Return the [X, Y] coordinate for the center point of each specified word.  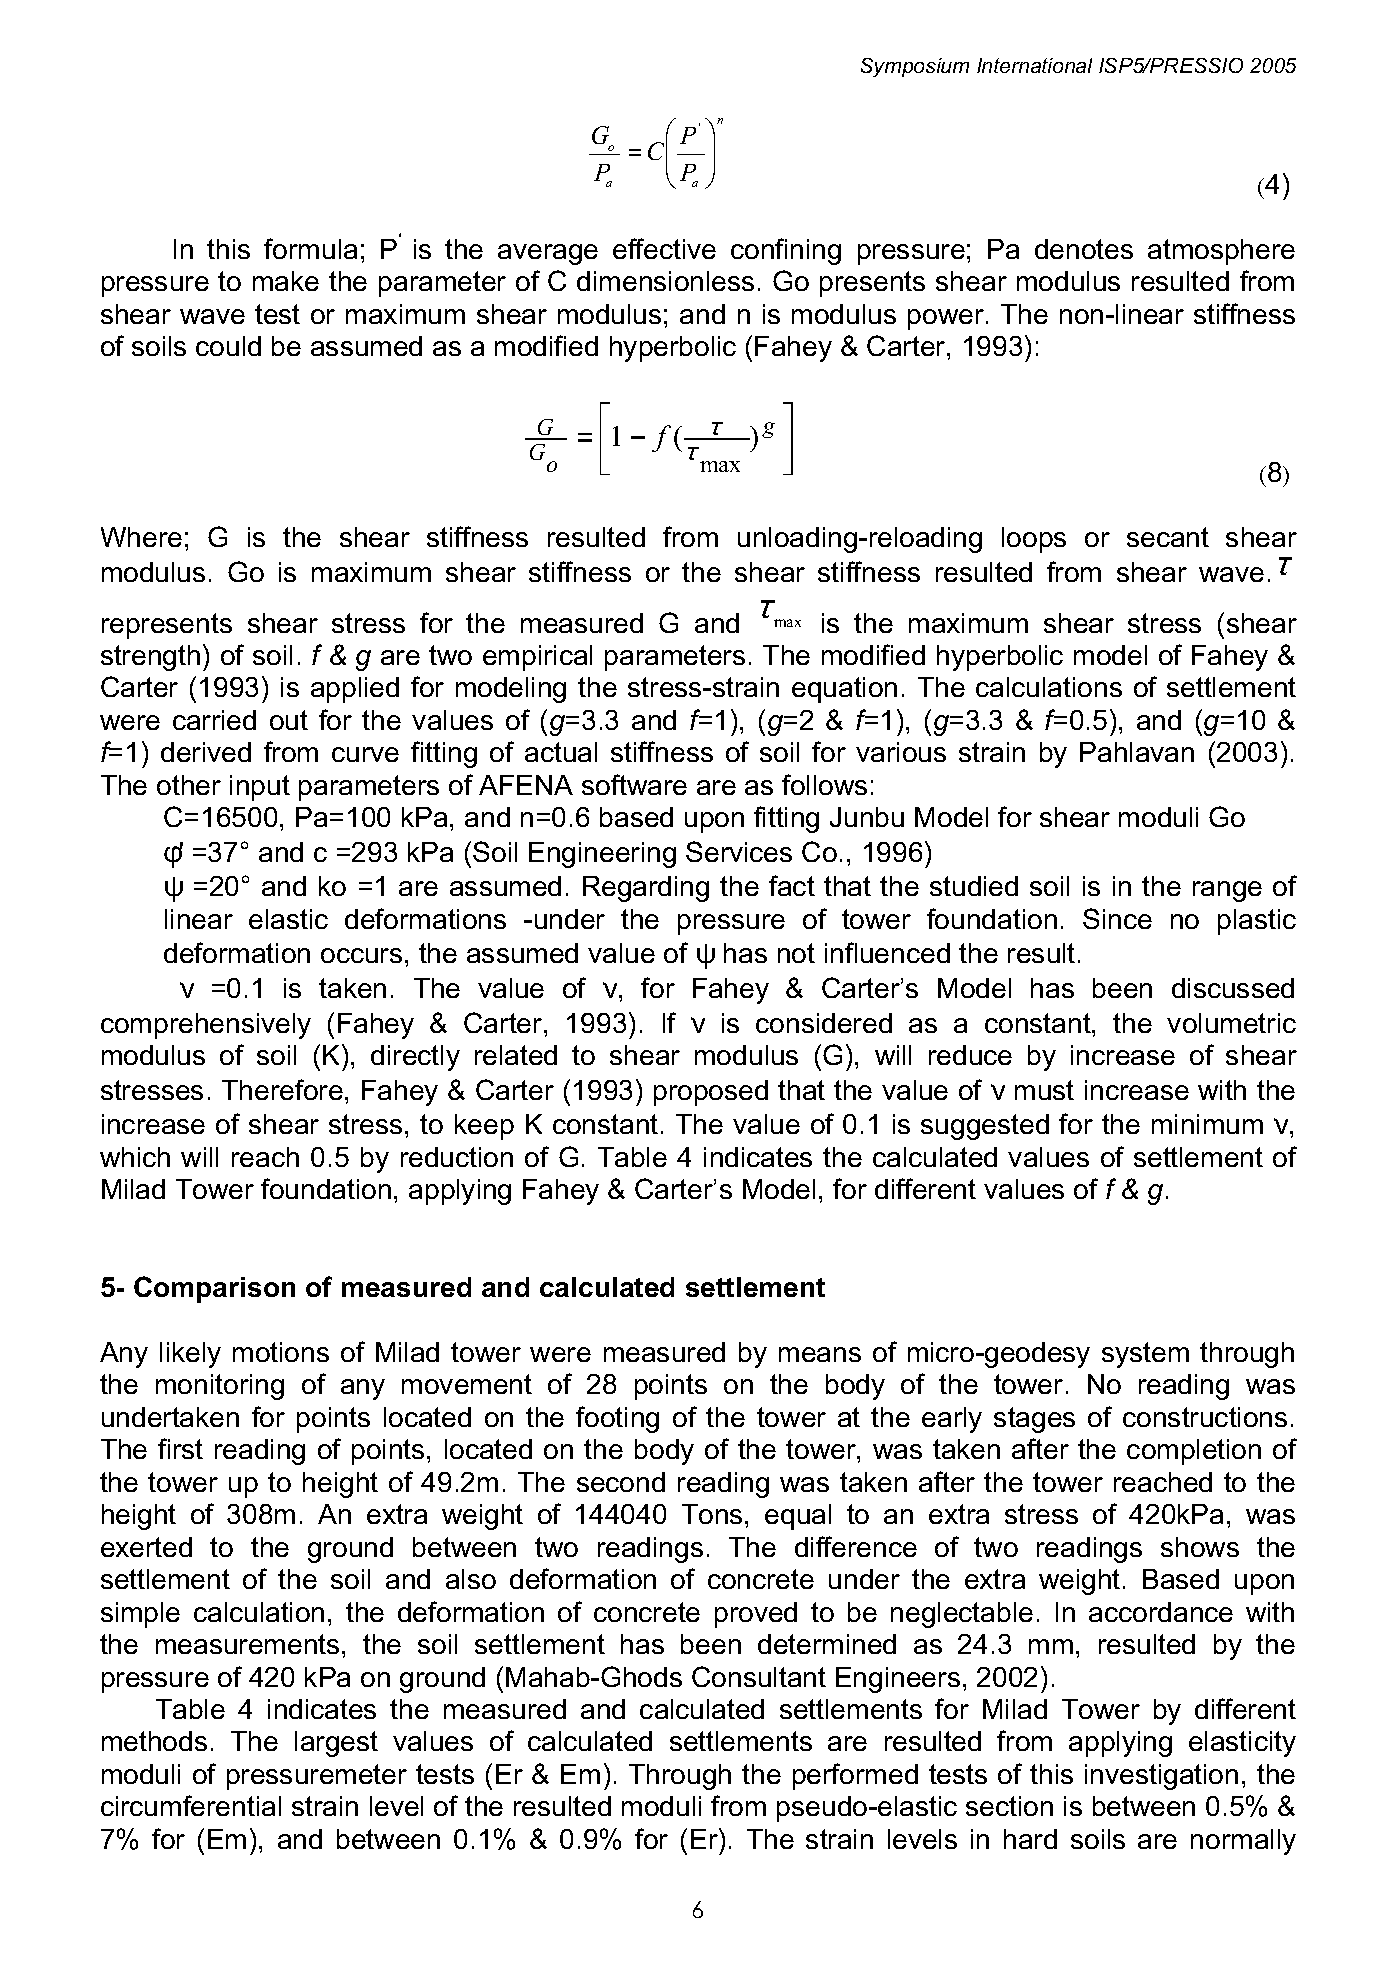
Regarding [646, 889]
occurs [361, 955]
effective [664, 248]
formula [310, 248]
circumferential [191, 1805]
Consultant [759, 1676]
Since [1117, 918]
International [1034, 65]
